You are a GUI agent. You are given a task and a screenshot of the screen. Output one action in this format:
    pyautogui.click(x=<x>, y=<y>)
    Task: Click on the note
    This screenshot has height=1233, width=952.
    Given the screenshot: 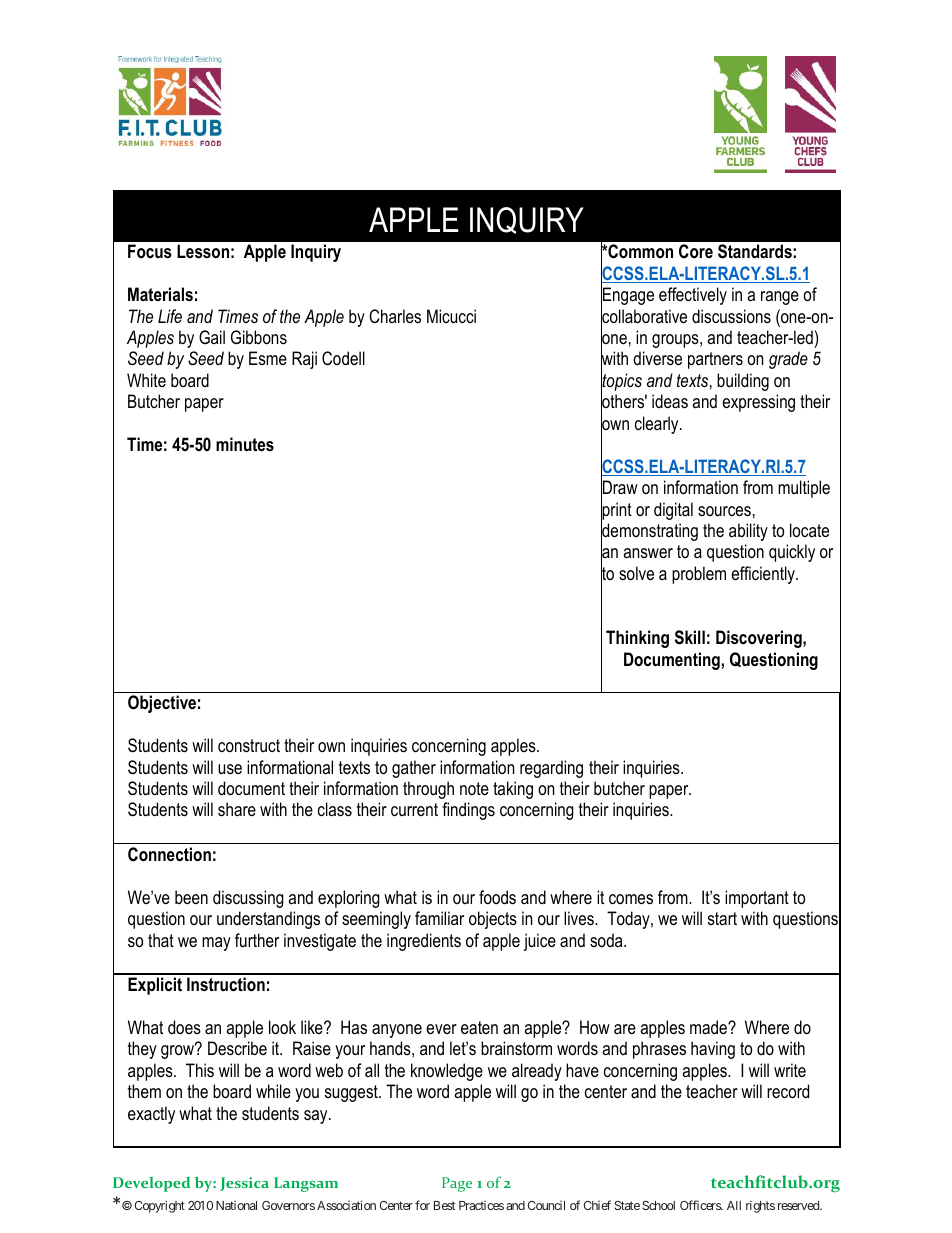 What is the action you would take?
    pyautogui.click(x=474, y=788)
